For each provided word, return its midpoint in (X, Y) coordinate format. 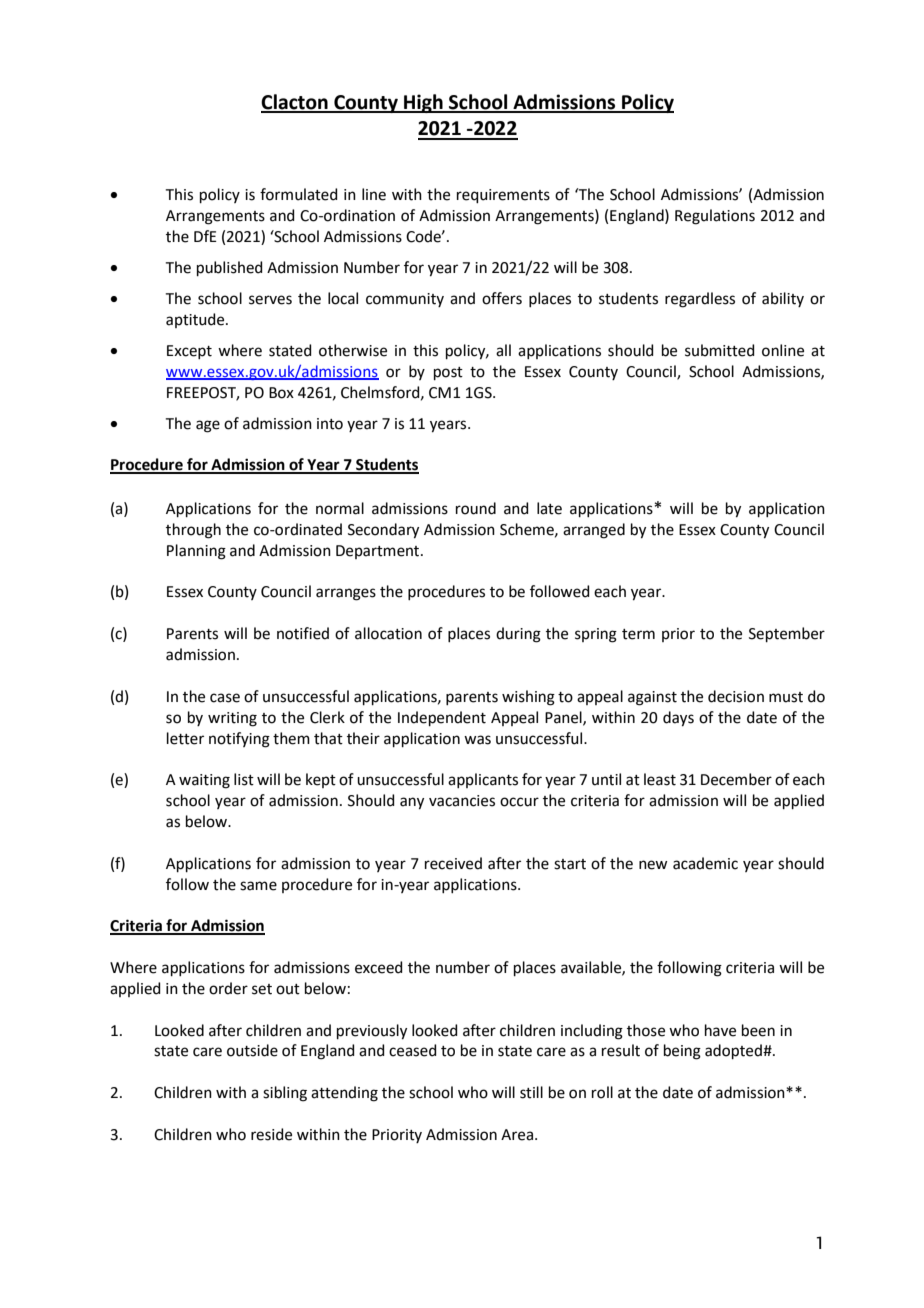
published (230, 268)
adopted (734, 1051)
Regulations (715, 217)
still (531, 1092)
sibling (285, 1094)
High (423, 103)
